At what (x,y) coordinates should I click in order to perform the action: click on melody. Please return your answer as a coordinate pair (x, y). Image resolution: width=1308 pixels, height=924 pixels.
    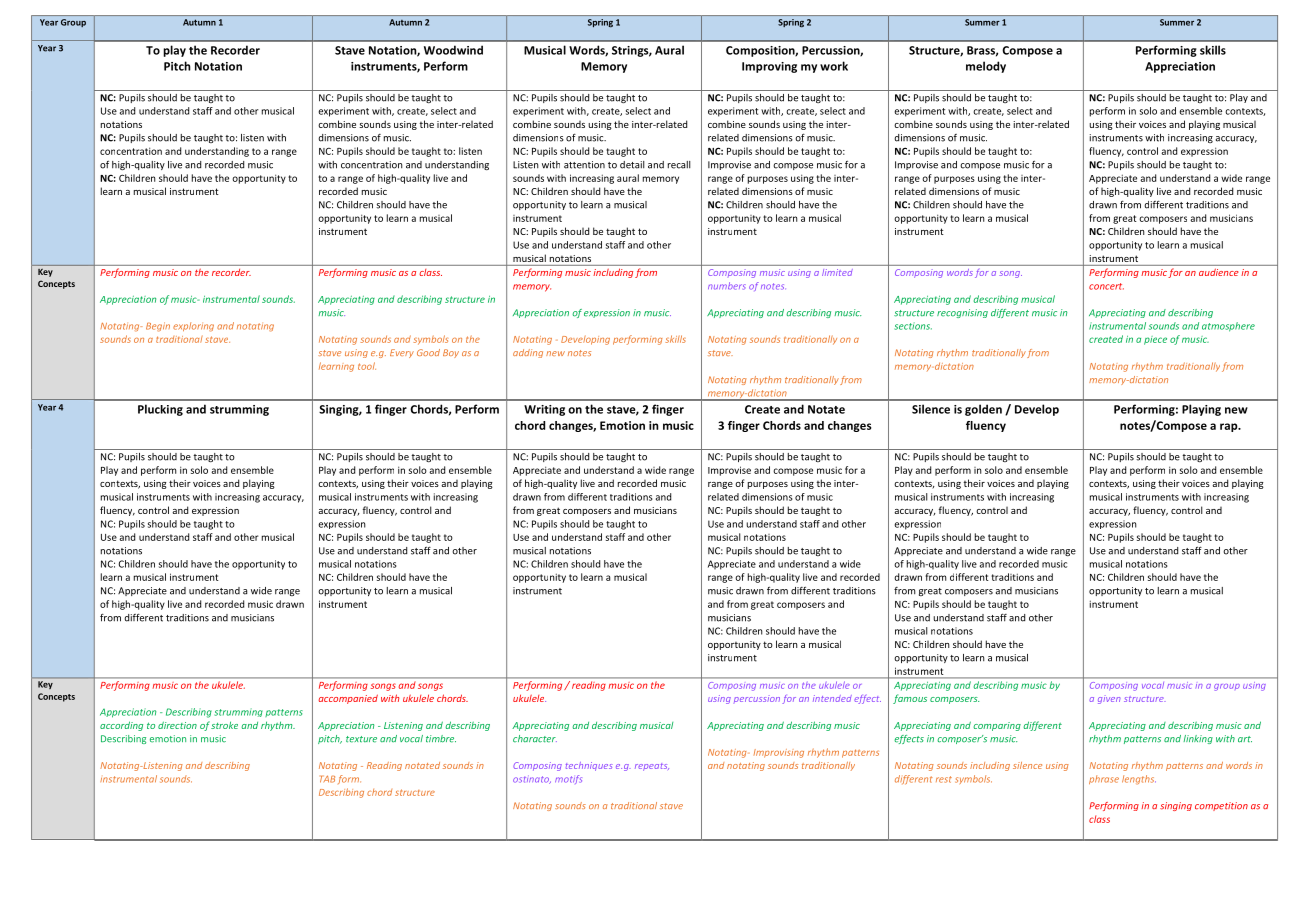
    Looking at the image, I should click on (986, 67).
